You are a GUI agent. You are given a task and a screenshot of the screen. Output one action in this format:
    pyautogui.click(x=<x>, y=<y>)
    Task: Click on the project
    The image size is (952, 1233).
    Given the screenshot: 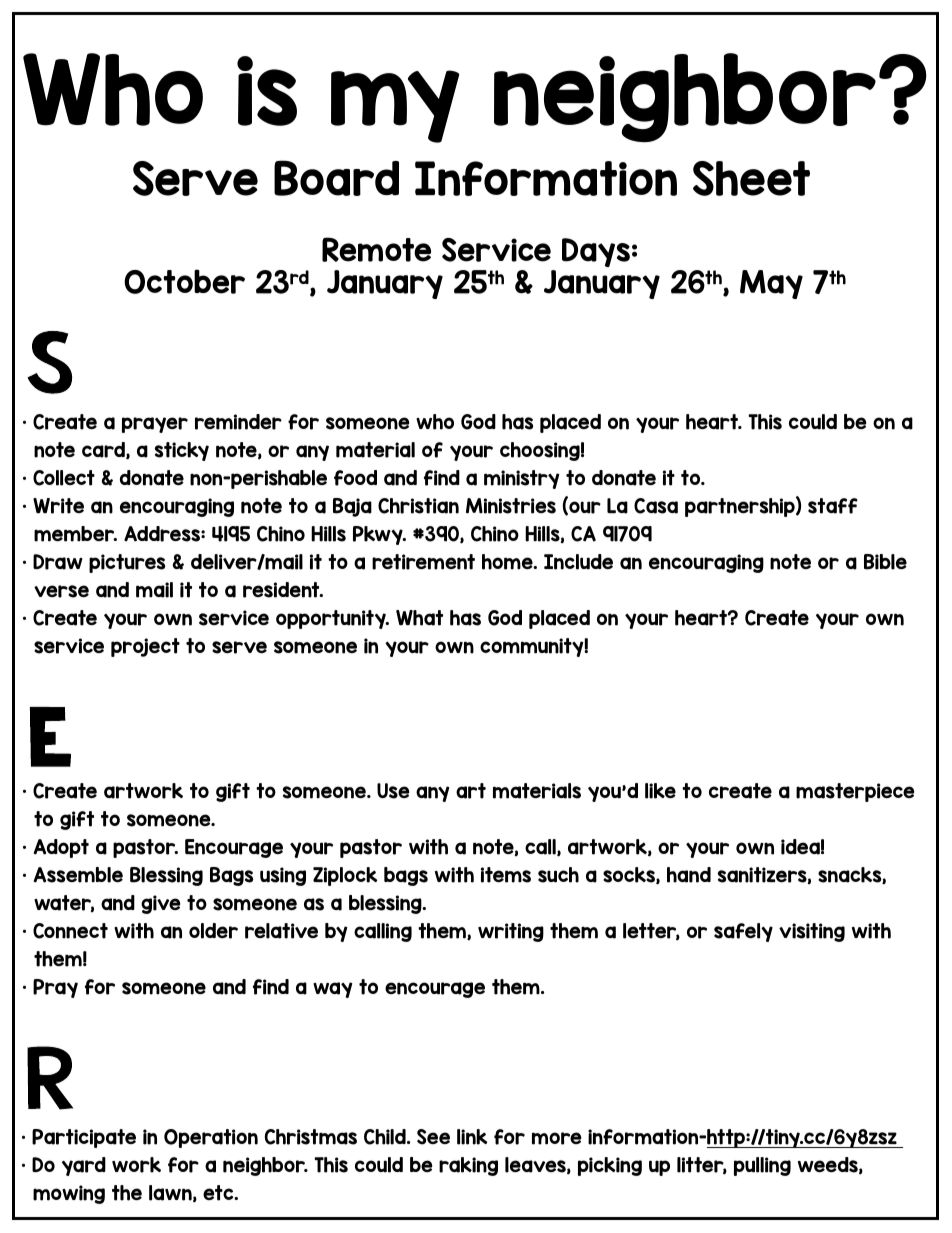 What is the action you would take?
    pyautogui.click(x=145, y=647)
